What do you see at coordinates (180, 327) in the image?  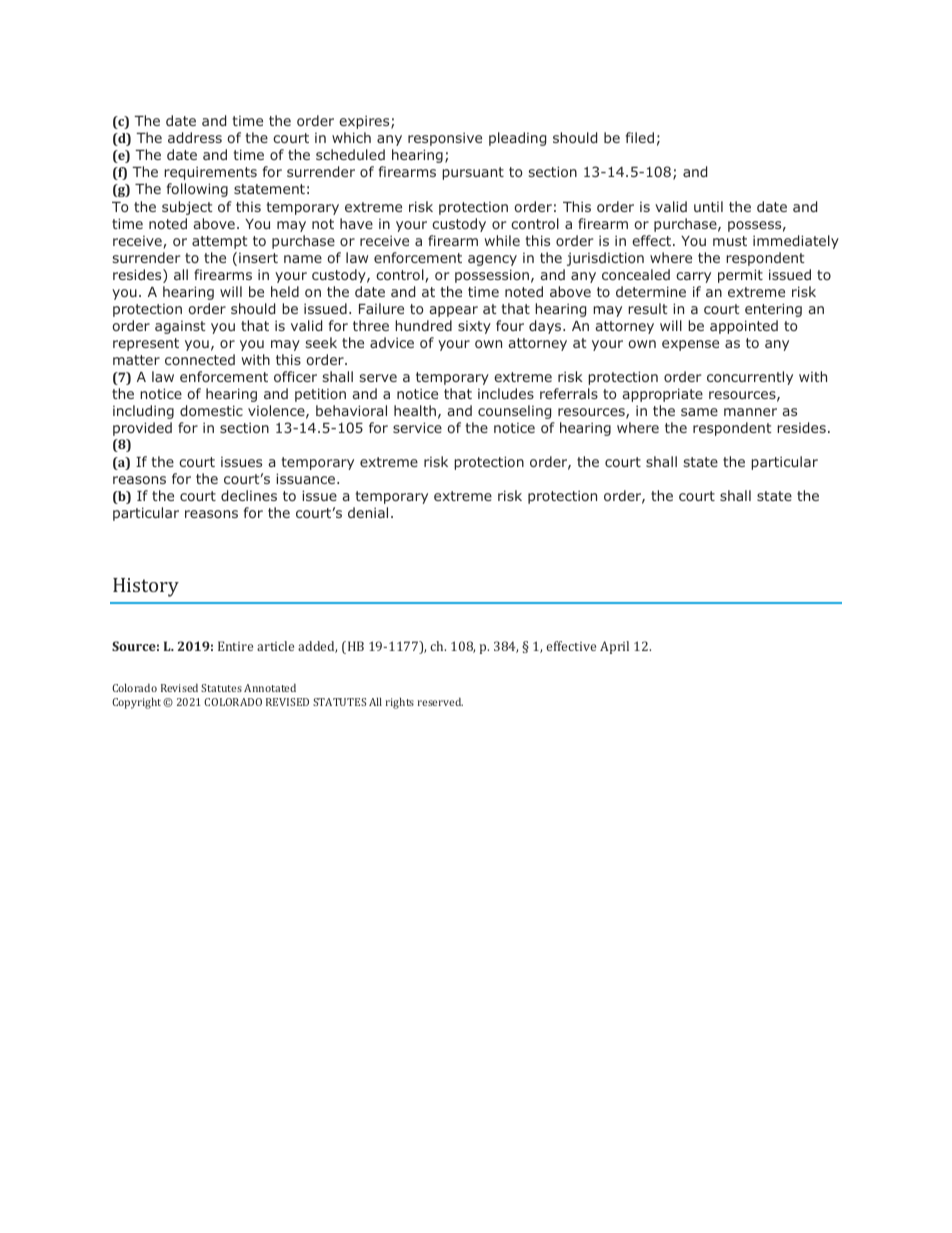 I see `against` at bounding box center [180, 327].
